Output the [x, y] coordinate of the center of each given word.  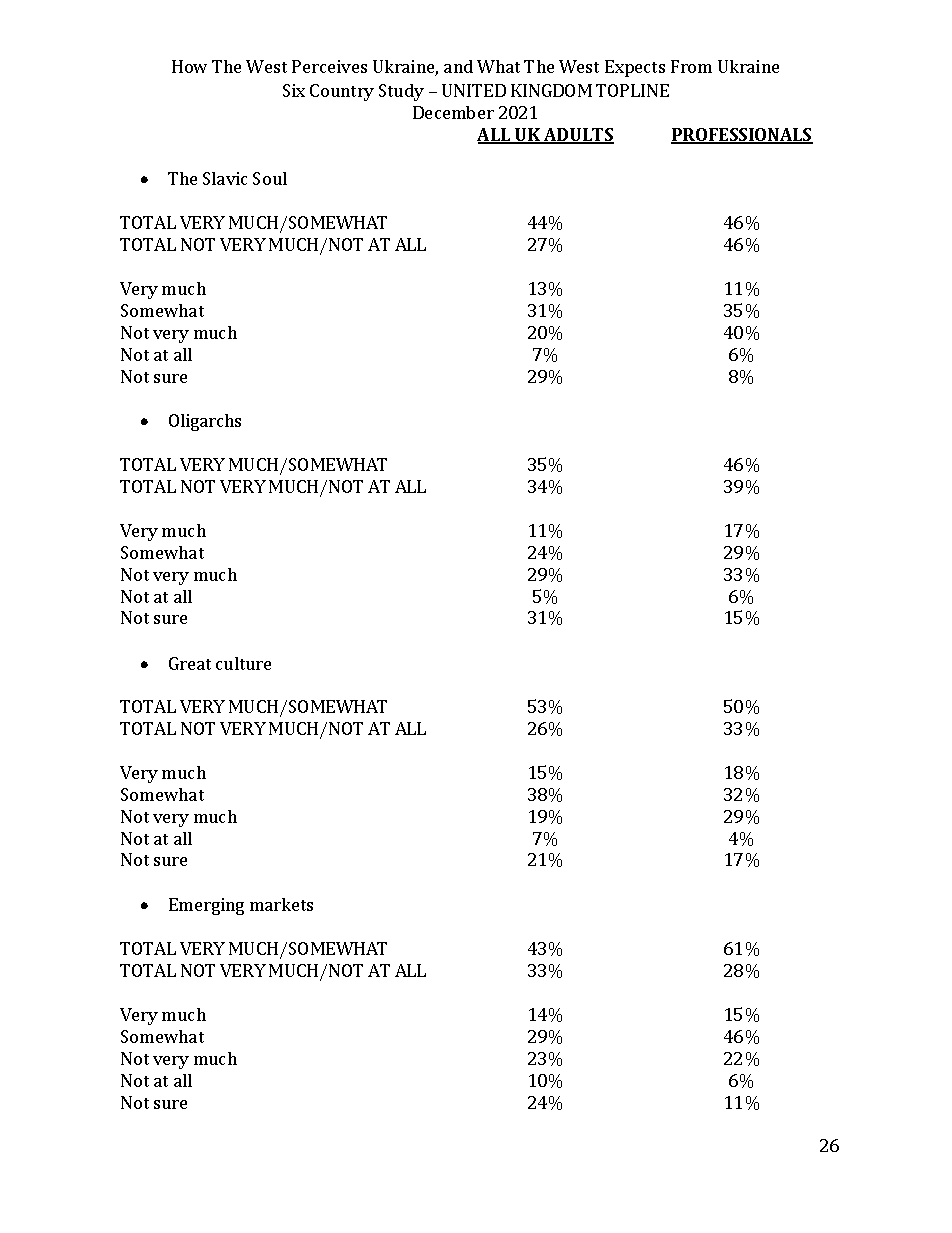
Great [190, 663]
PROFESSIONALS [742, 136]
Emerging [206, 906]
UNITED [474, 90]
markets [281, 904]
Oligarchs [205, 422]
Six [294, 90]
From [691, 66]
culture [243, 663]
